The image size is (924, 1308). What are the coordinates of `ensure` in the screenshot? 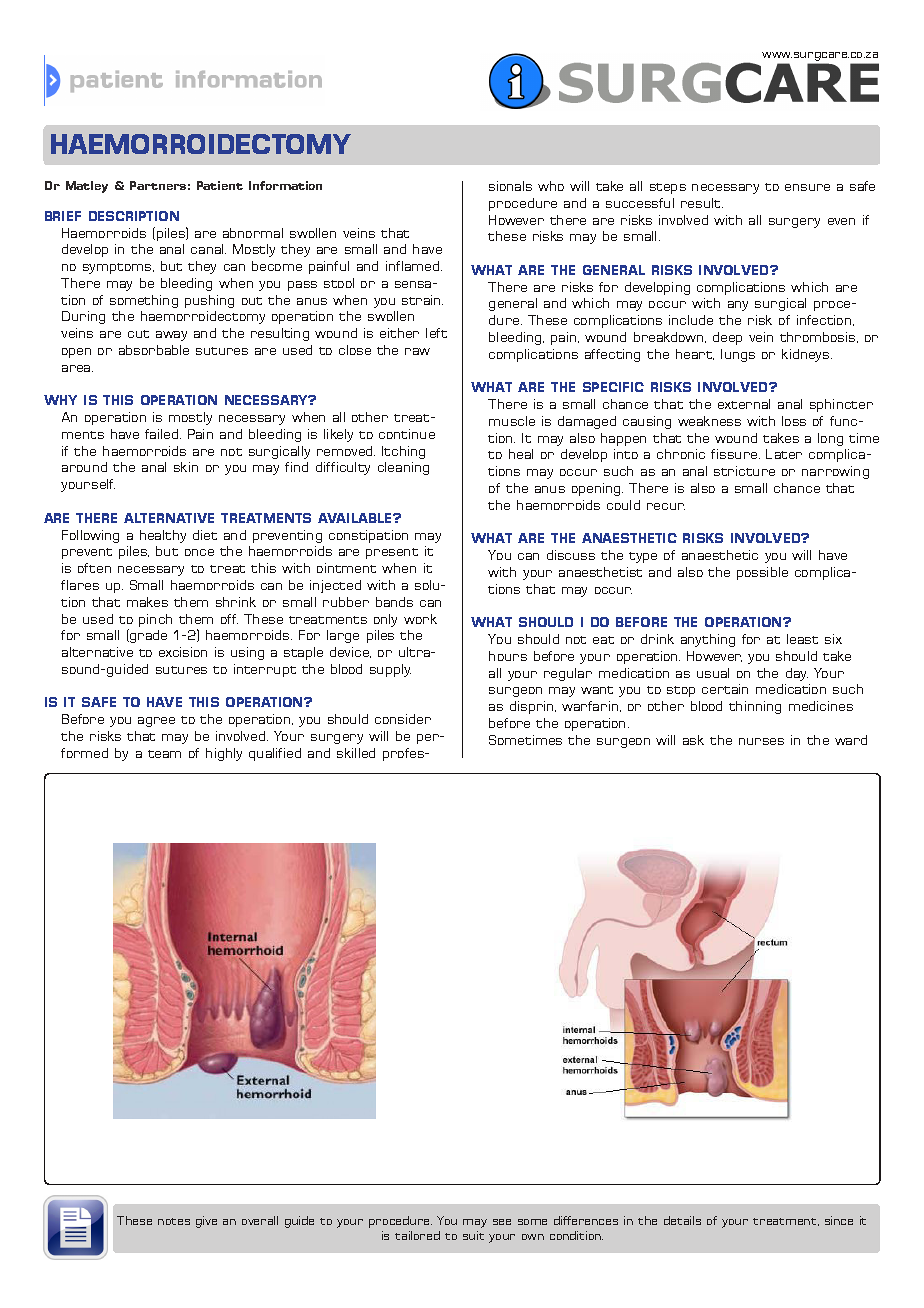 It's located at (807, 187).
